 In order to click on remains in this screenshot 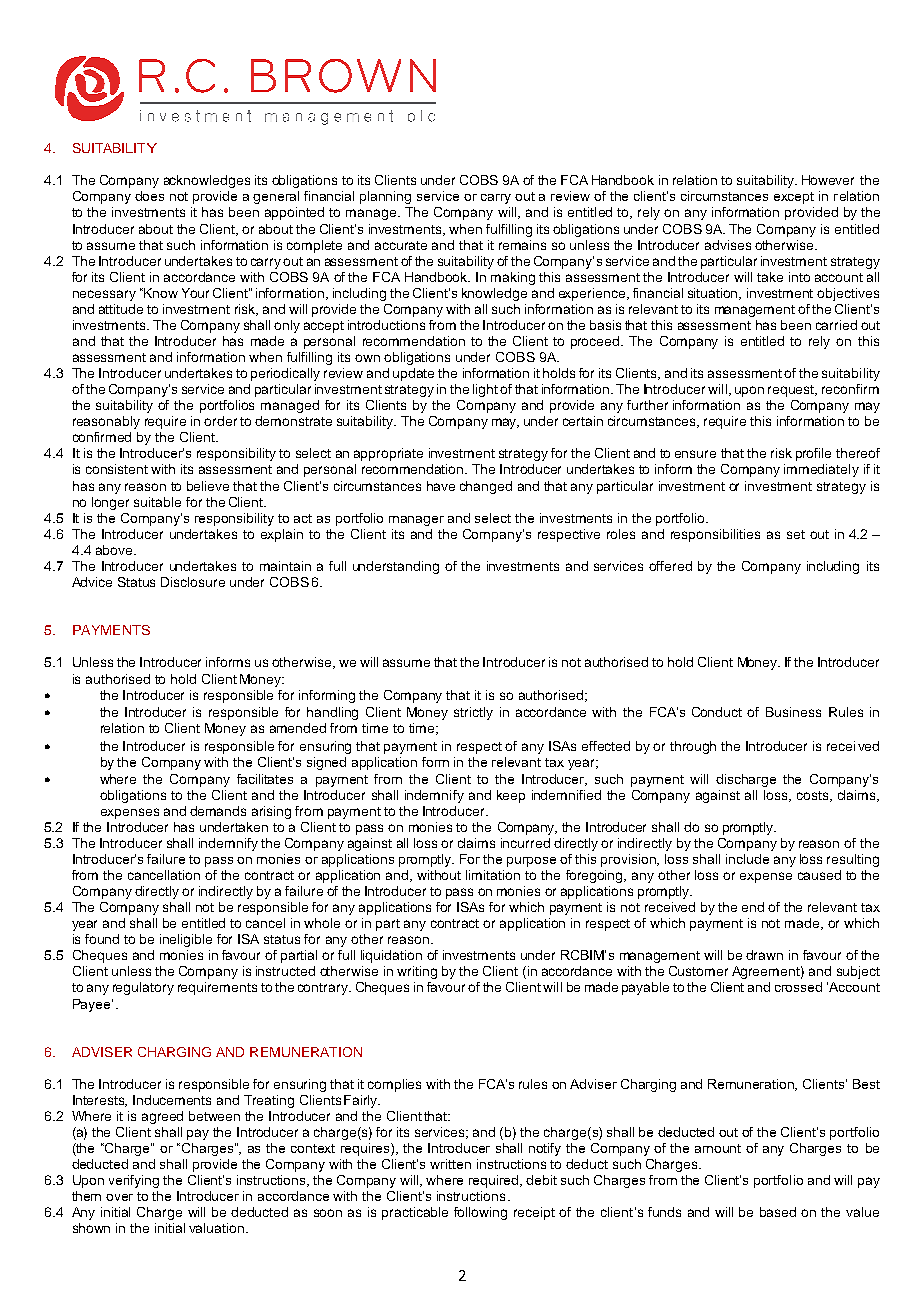, I will do `click(522, 245)`.
